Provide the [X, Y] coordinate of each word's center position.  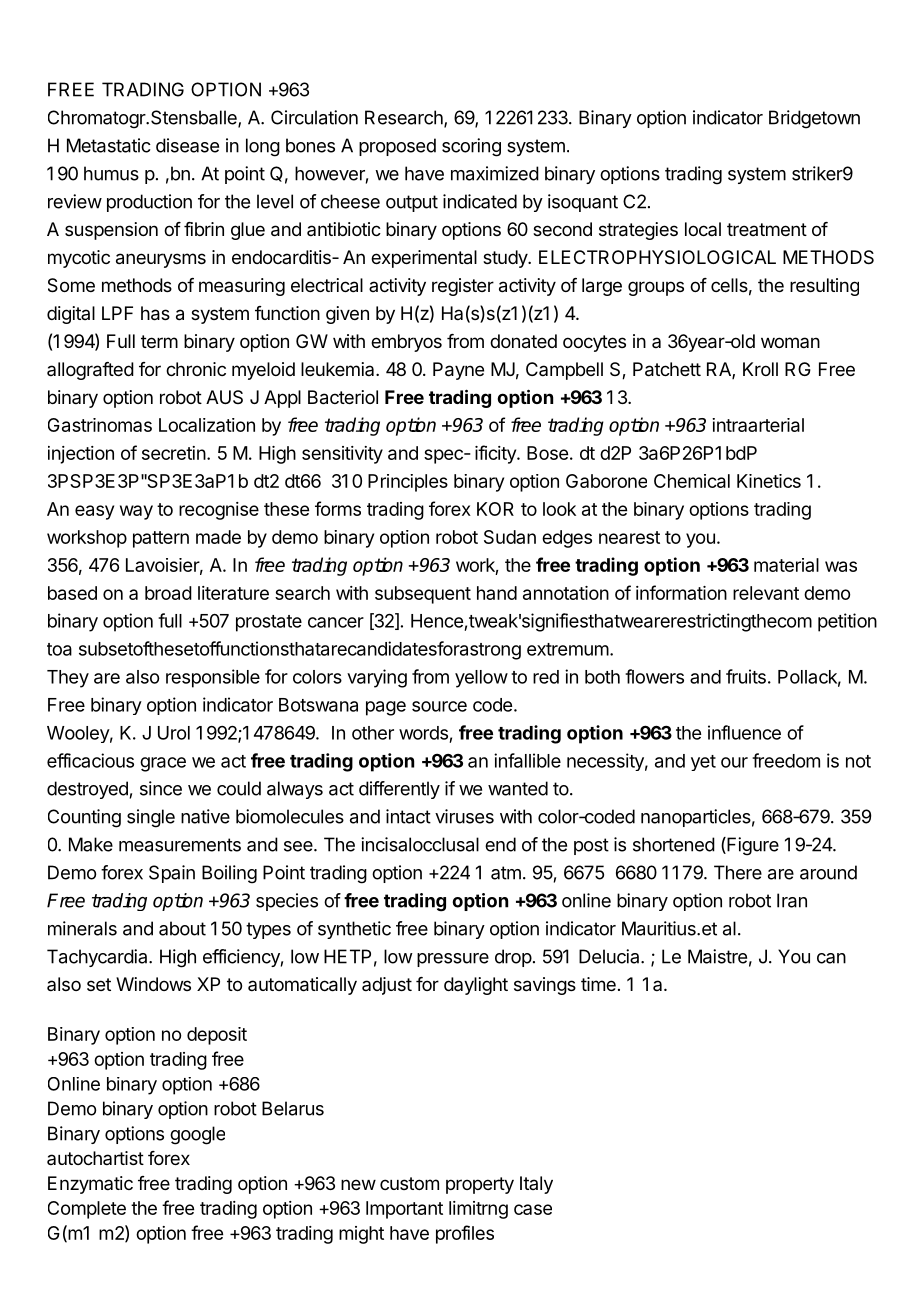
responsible [213, 678]
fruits [746, 676]
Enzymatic [90, 1185]
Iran [792, 900]
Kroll [760, 369]
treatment [767, 229]
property [480, 1185]
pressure [453, 960]
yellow [481, 679]
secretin [174, 453]
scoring [471, 147]
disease [187, 145]
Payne [458, 371]
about [182, 928]
